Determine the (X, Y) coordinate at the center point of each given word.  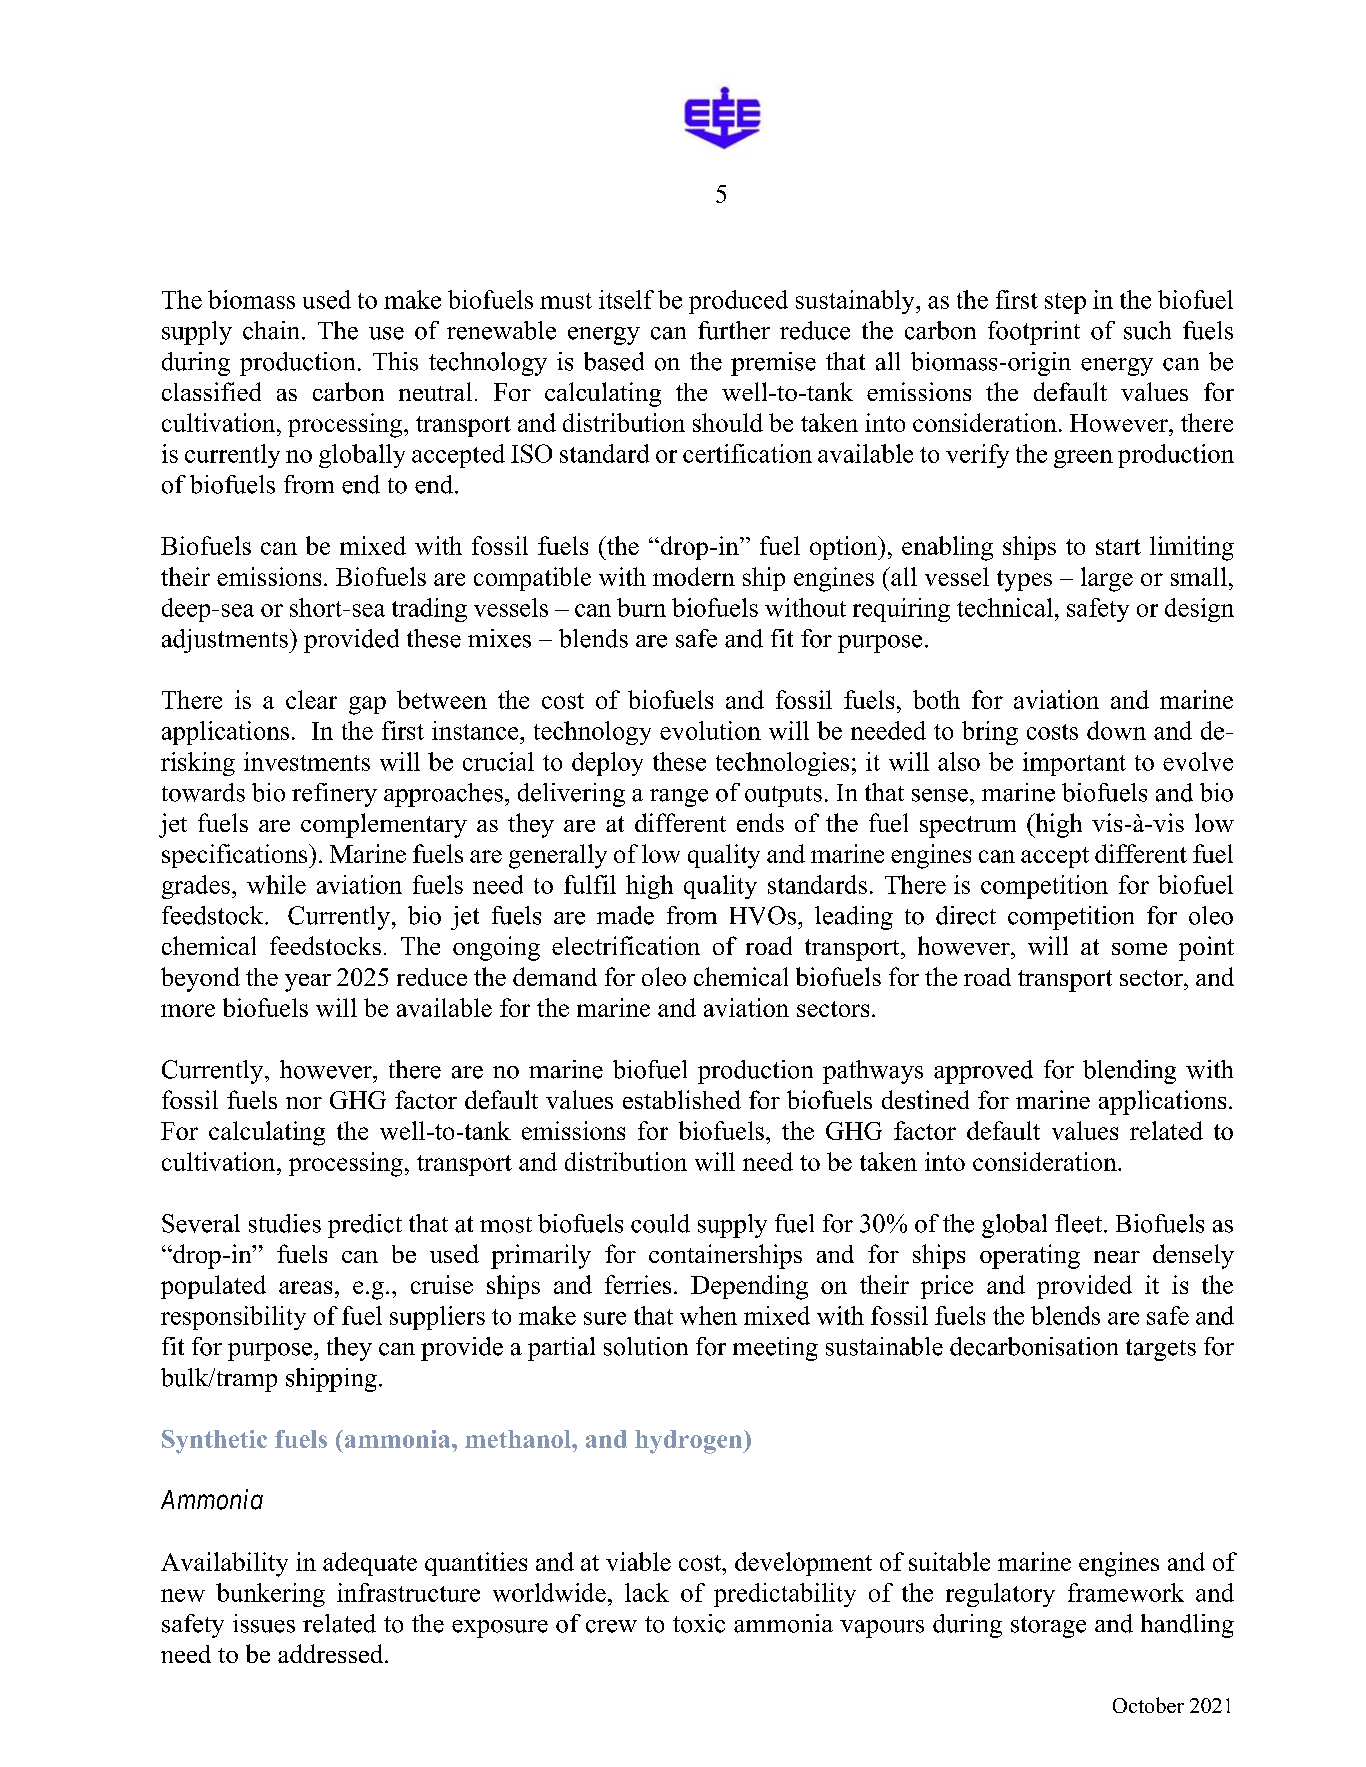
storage (1048, 1627)
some (1139, 949)
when (708, 1315)
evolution (710, 730)
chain (273, 330)
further (734, 330)
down (1116, 730)
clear (311, 699)
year (308, 983)
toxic (699, 1623)
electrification (626, 945)
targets (1161, 1350)
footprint (1034, 333)
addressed (332, 1653)
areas (305, 1287)
